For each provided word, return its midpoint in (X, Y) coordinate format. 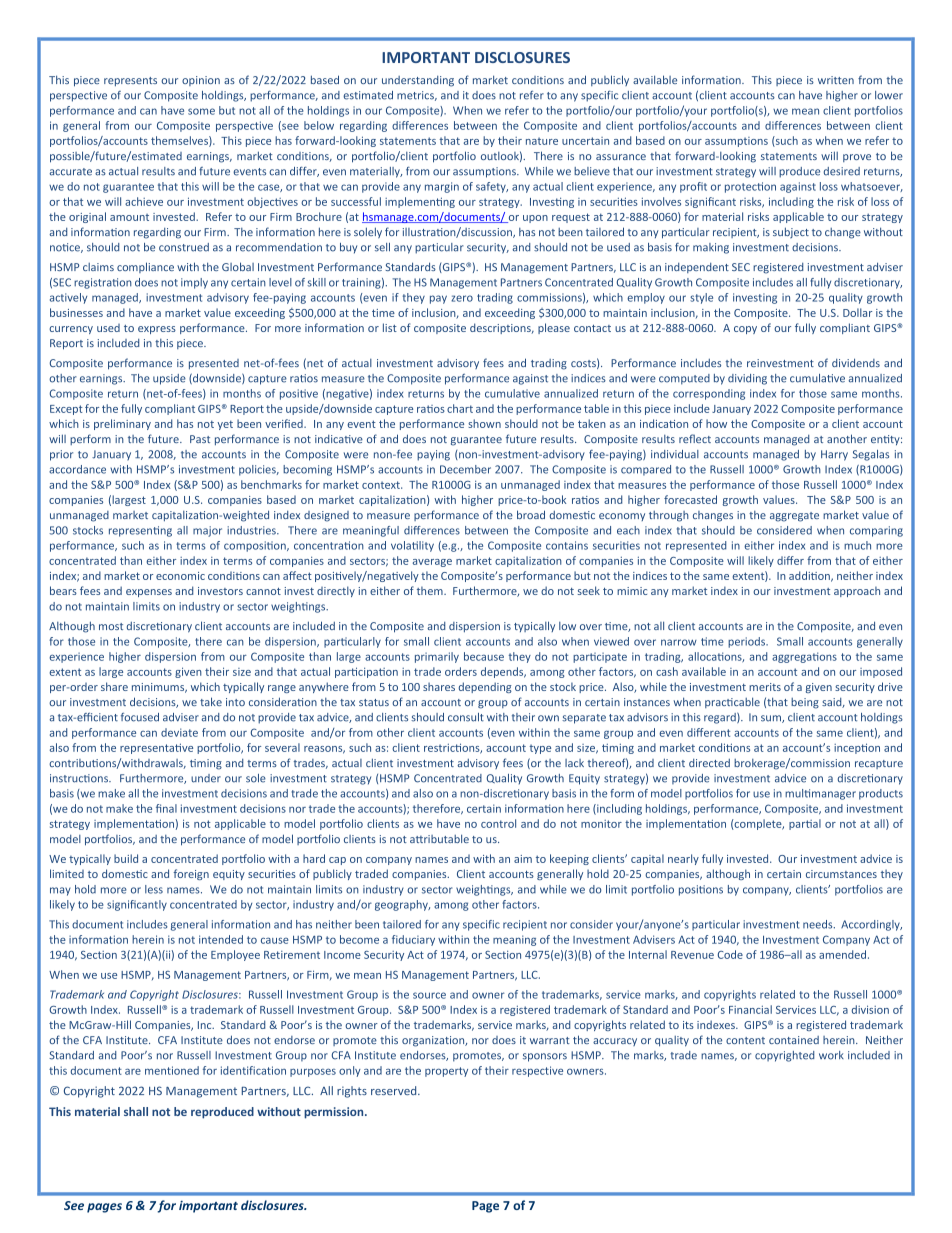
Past (200, 439)
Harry (834, 455)
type (540, 749)
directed (709, 763)
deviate (179, 732)
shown (484, 423)
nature (542, 141)
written (836, 80)
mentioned (172, 1070)
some (201, 111)
